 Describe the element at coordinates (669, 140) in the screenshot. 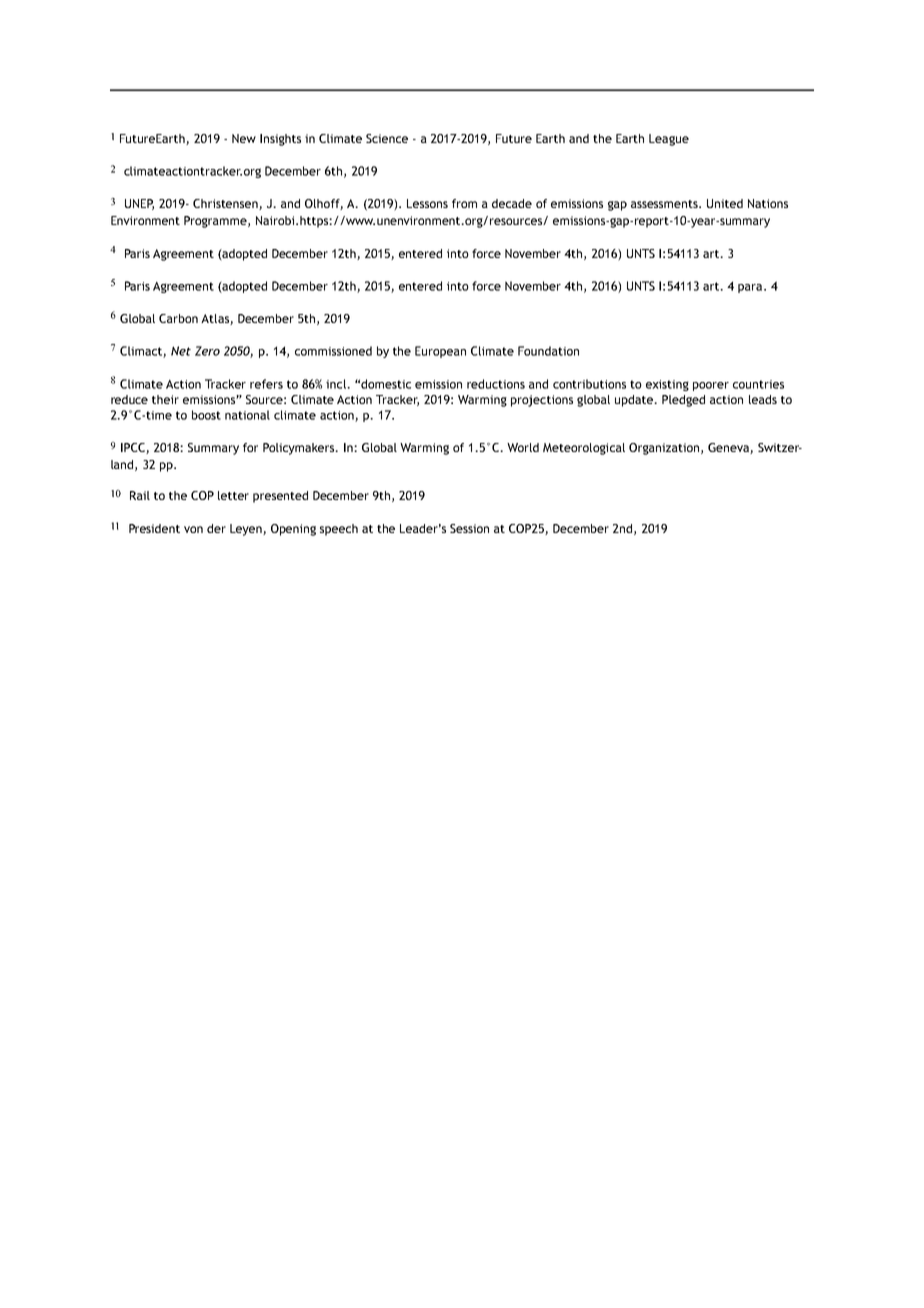

I see `League` at that location.
